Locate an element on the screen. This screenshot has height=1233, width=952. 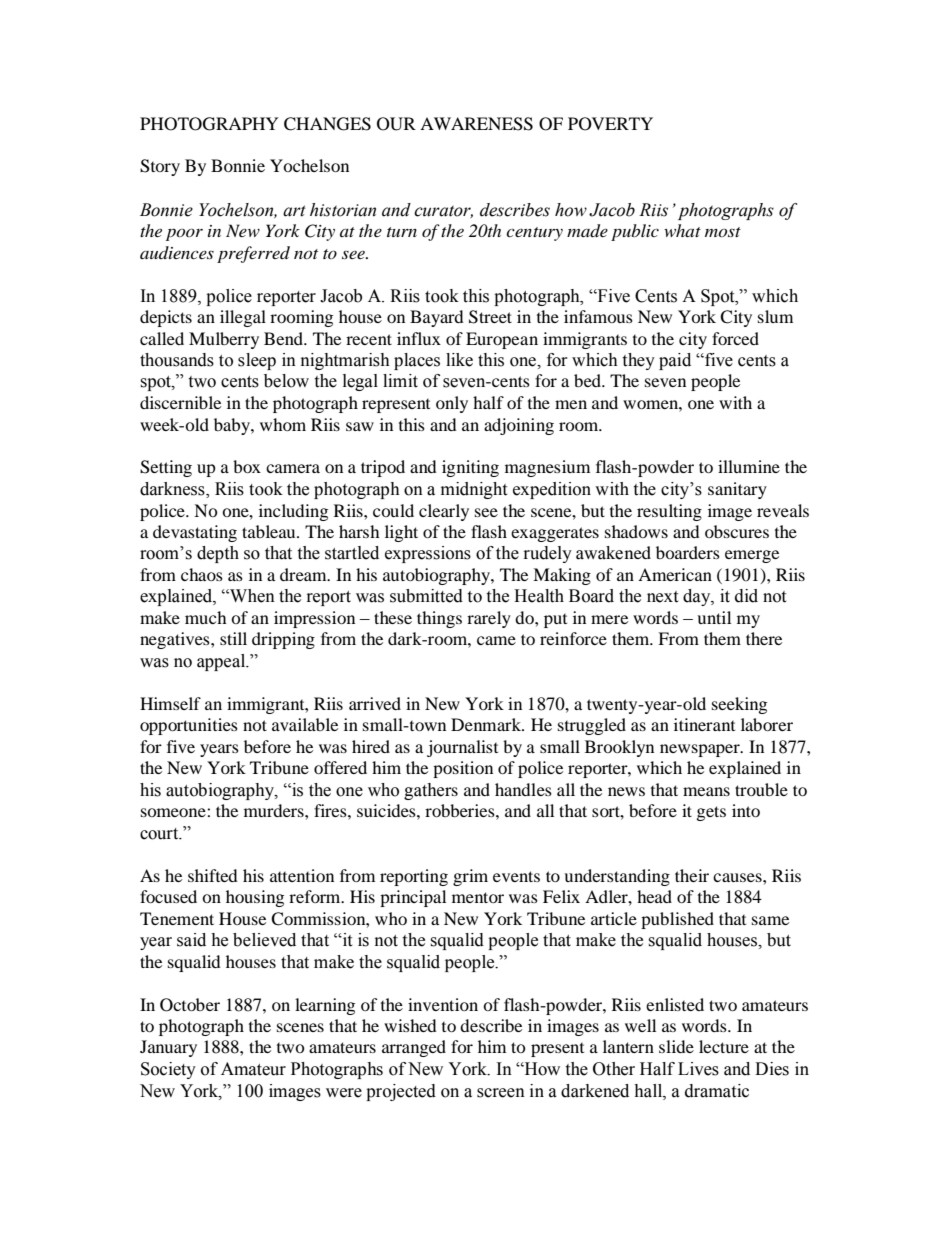
box is located at coordinates (247, 466).
